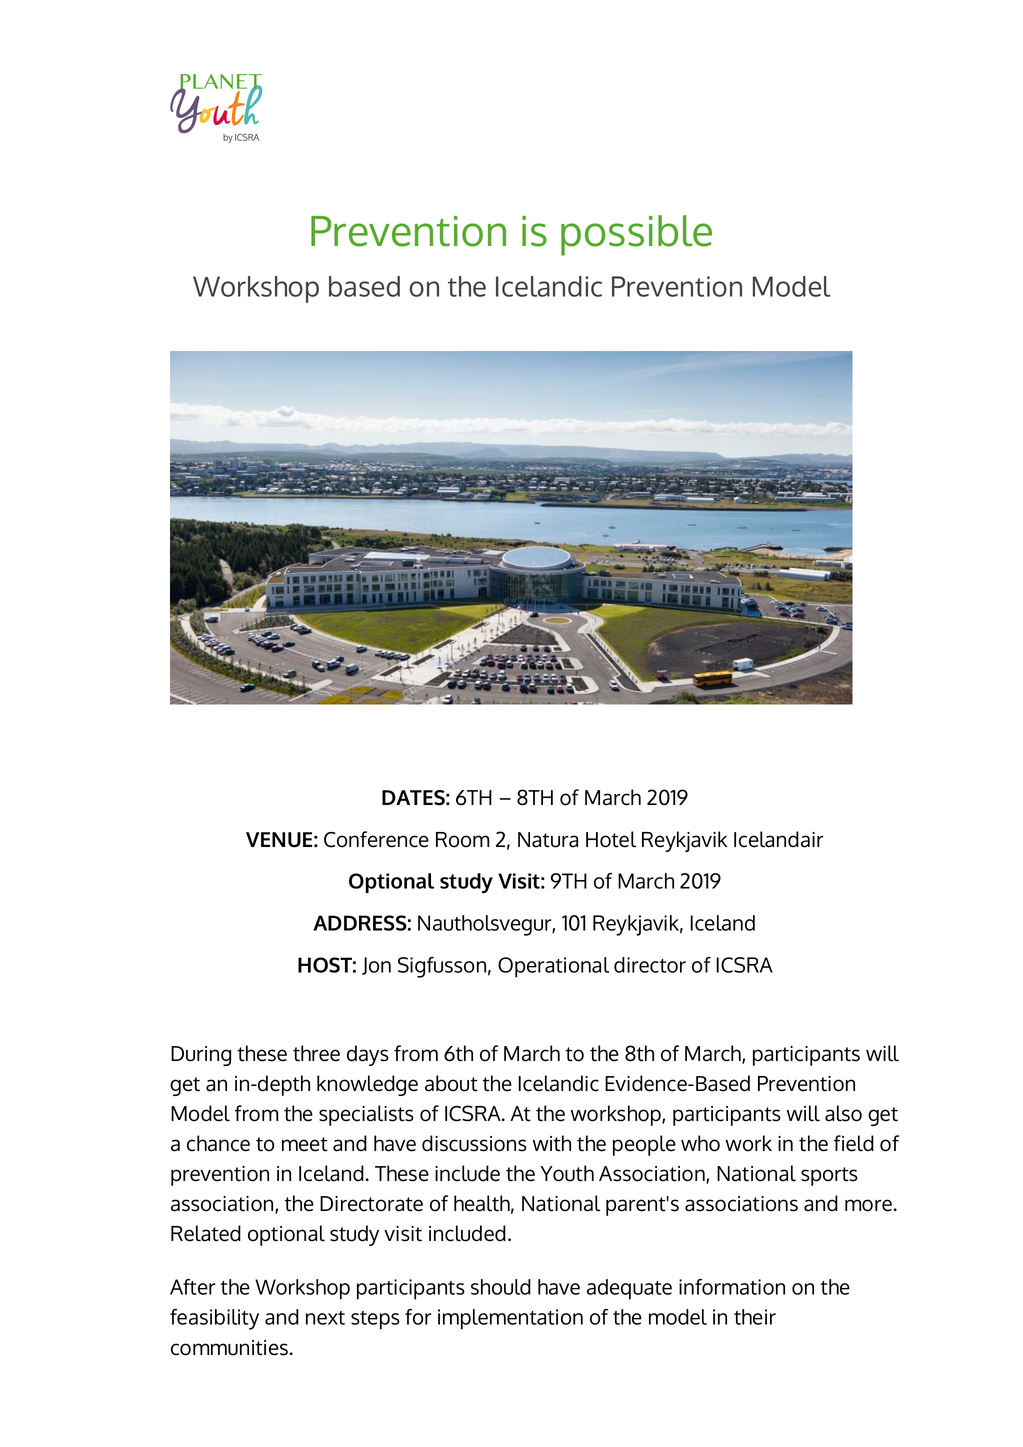 This screenshot has width=1023, height=1447. What do you see at coordinates (325, 1318) in the screenshot?
I see `next` at bounding box center [325, 1318].
